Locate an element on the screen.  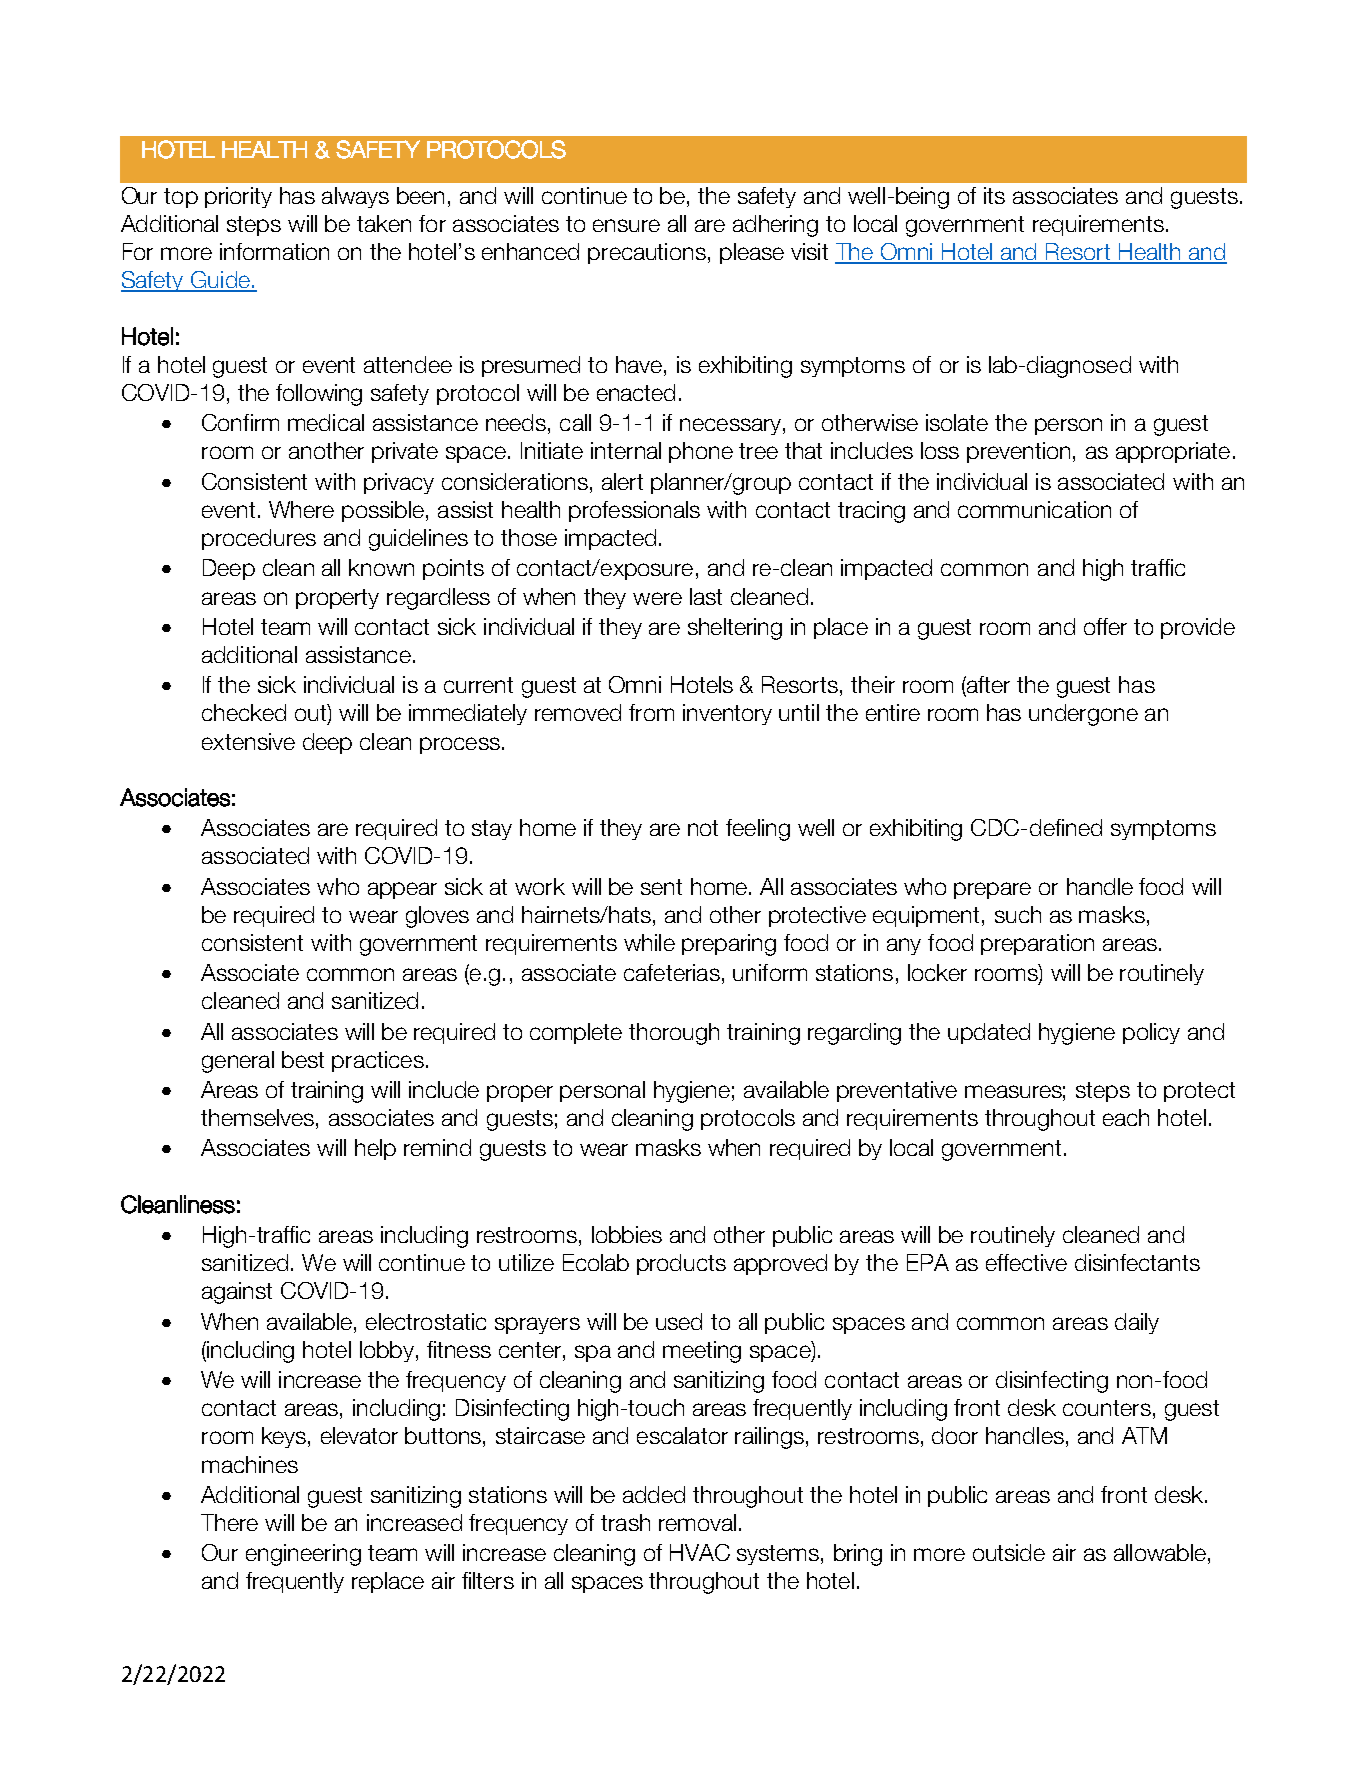
precautions is located at coordinates (647, 253).
